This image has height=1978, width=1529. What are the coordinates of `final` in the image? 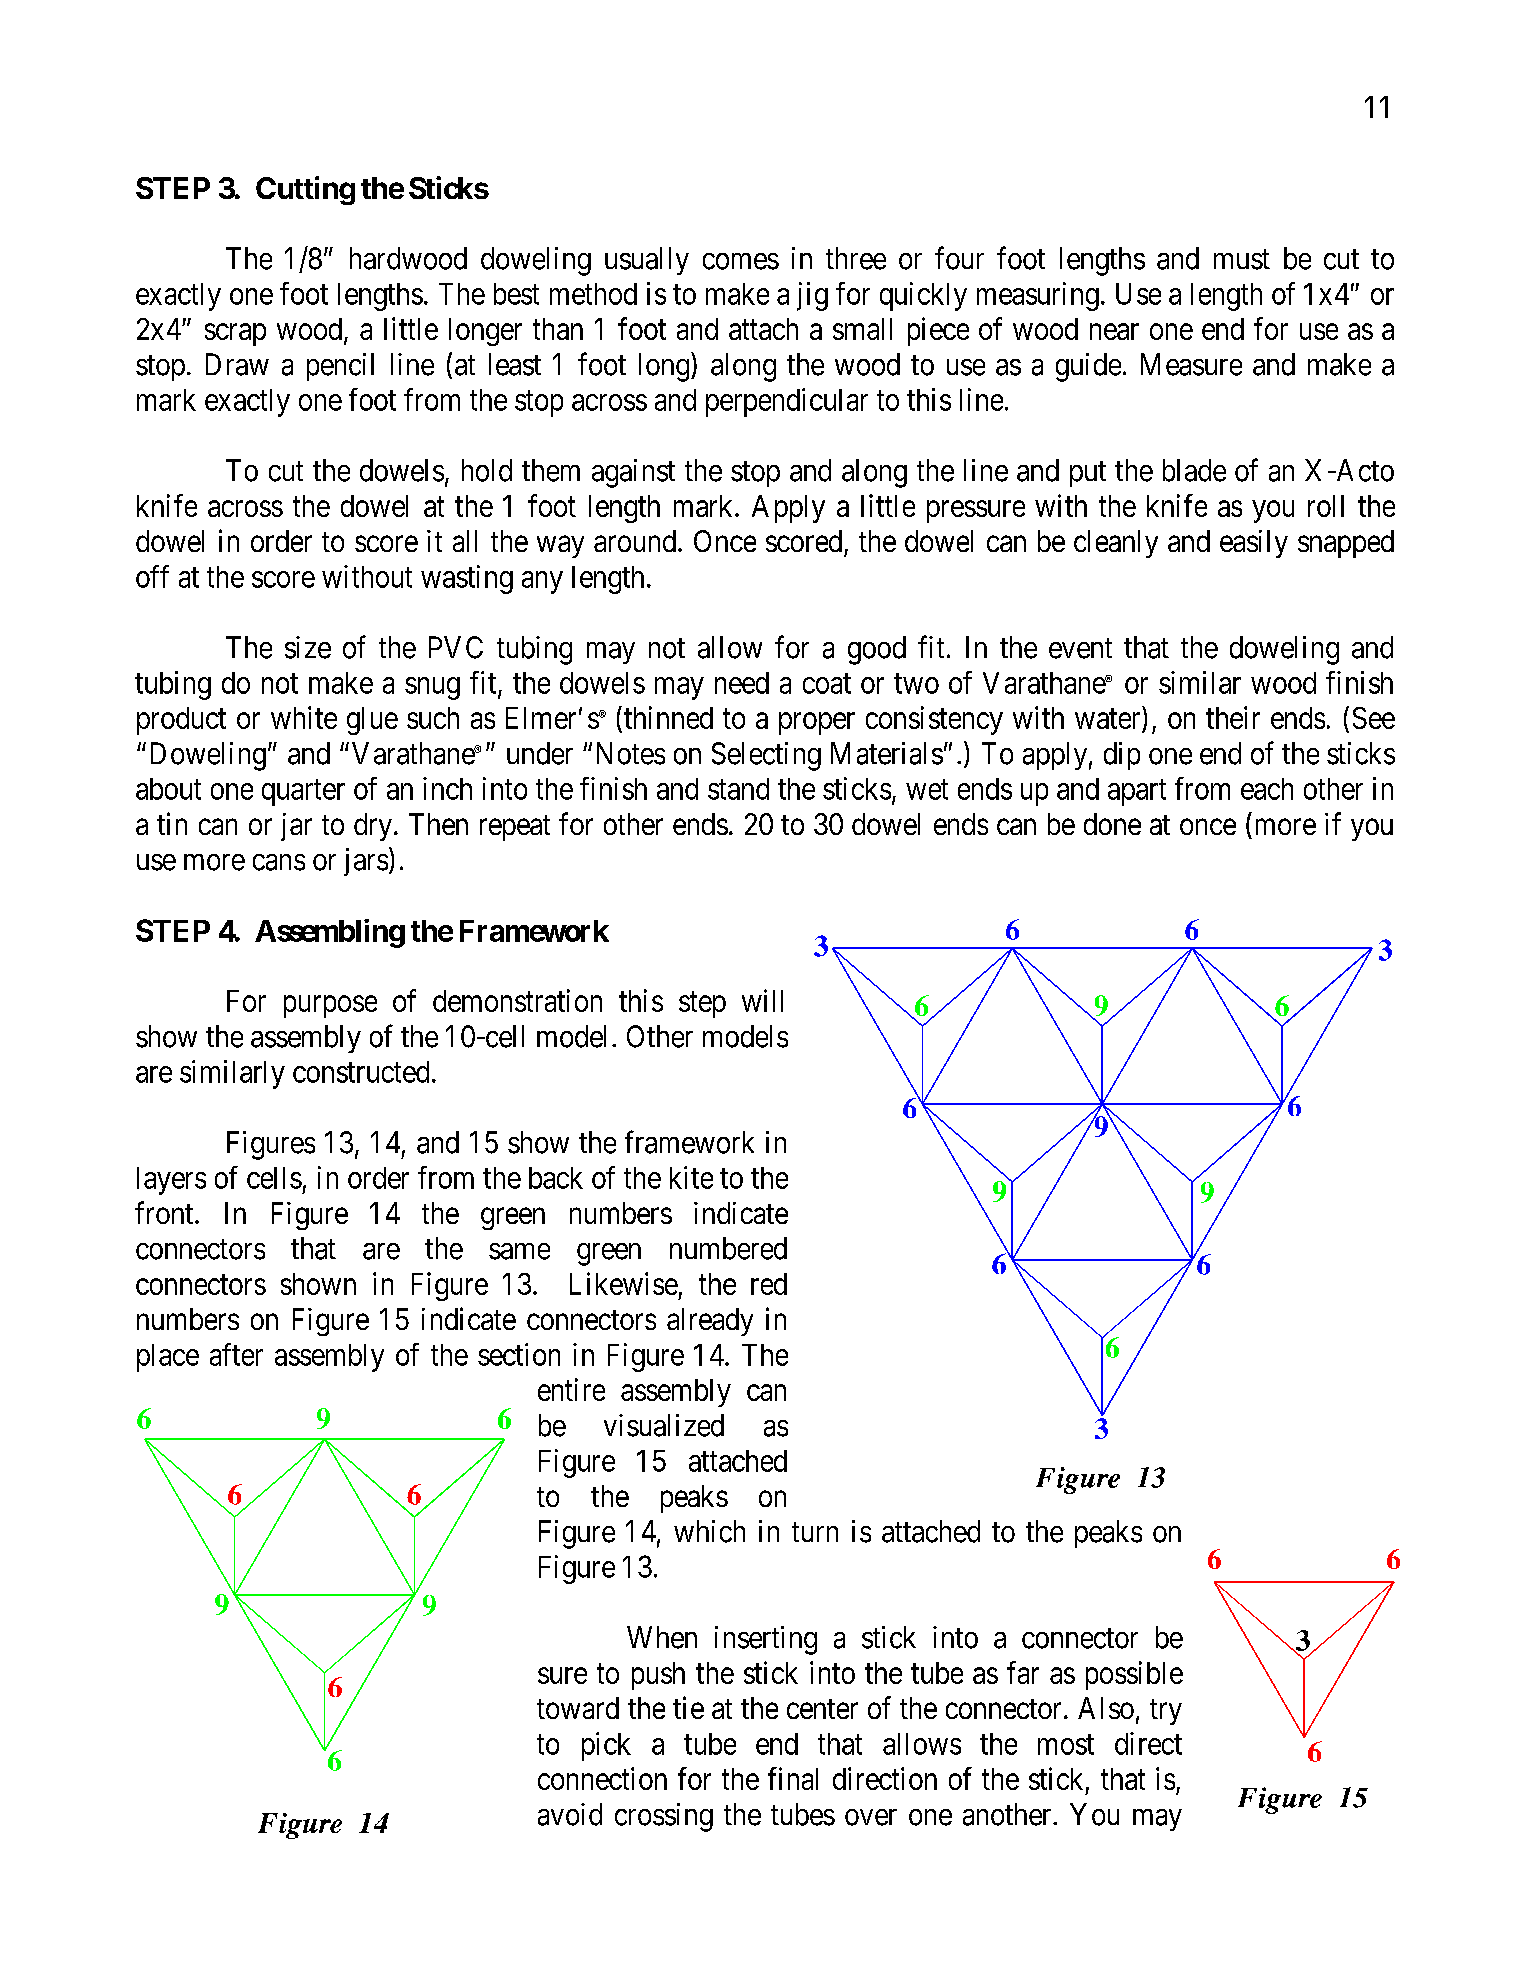 It's located at (793, 1778).
